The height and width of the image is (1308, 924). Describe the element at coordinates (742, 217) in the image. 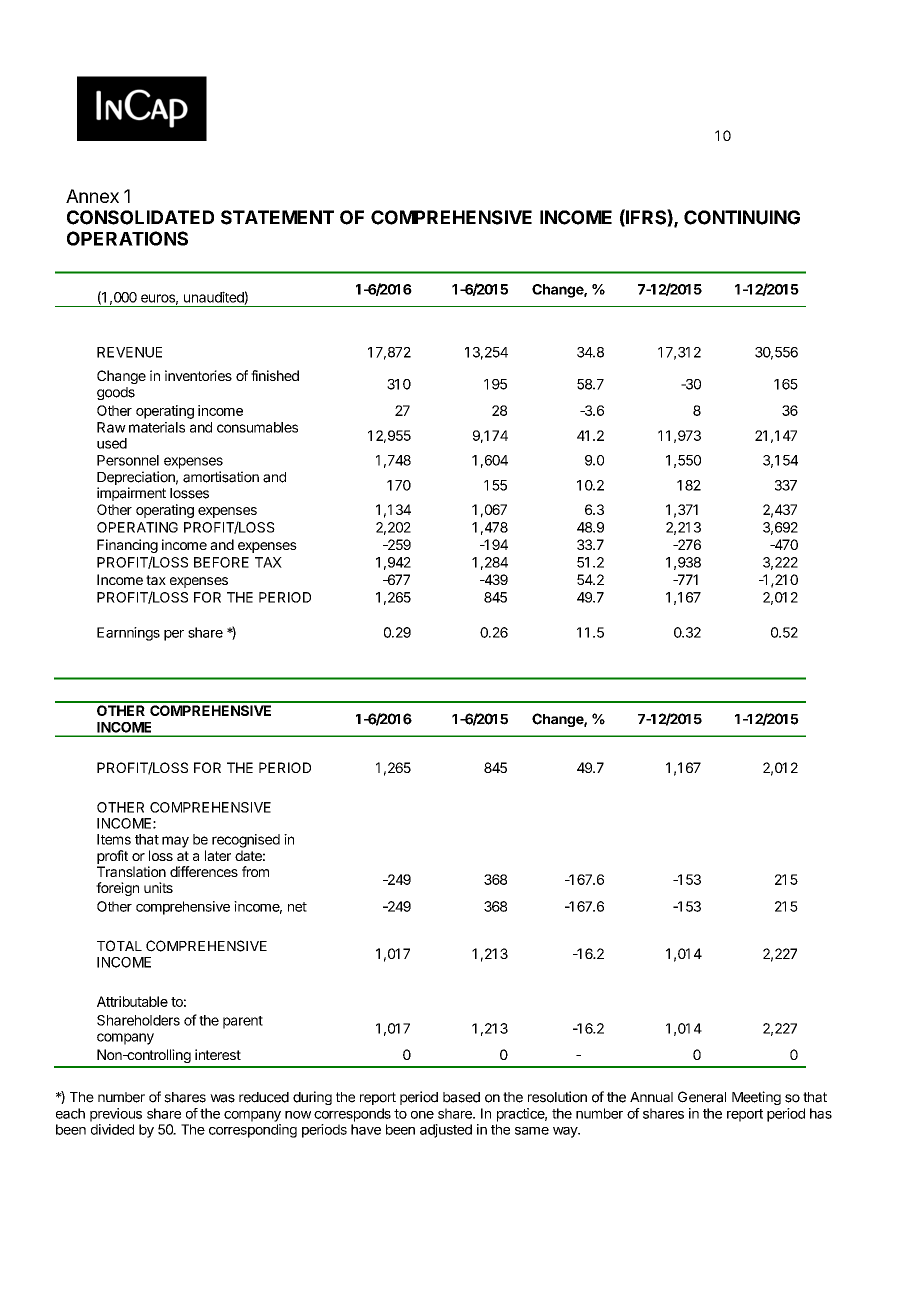

I see `CONTINUING` at that location.
